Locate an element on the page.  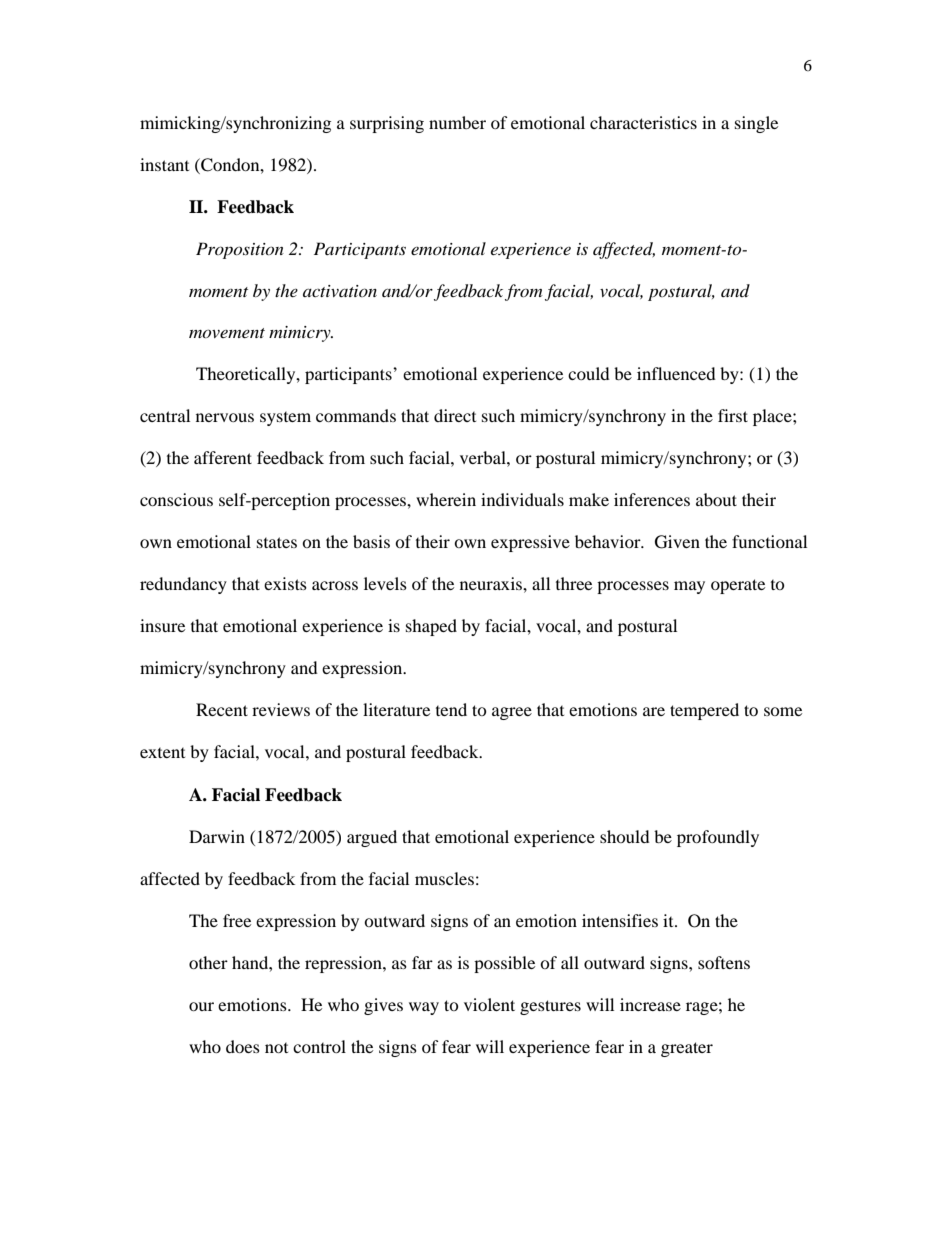
number is located at coordinates (457, 122).
